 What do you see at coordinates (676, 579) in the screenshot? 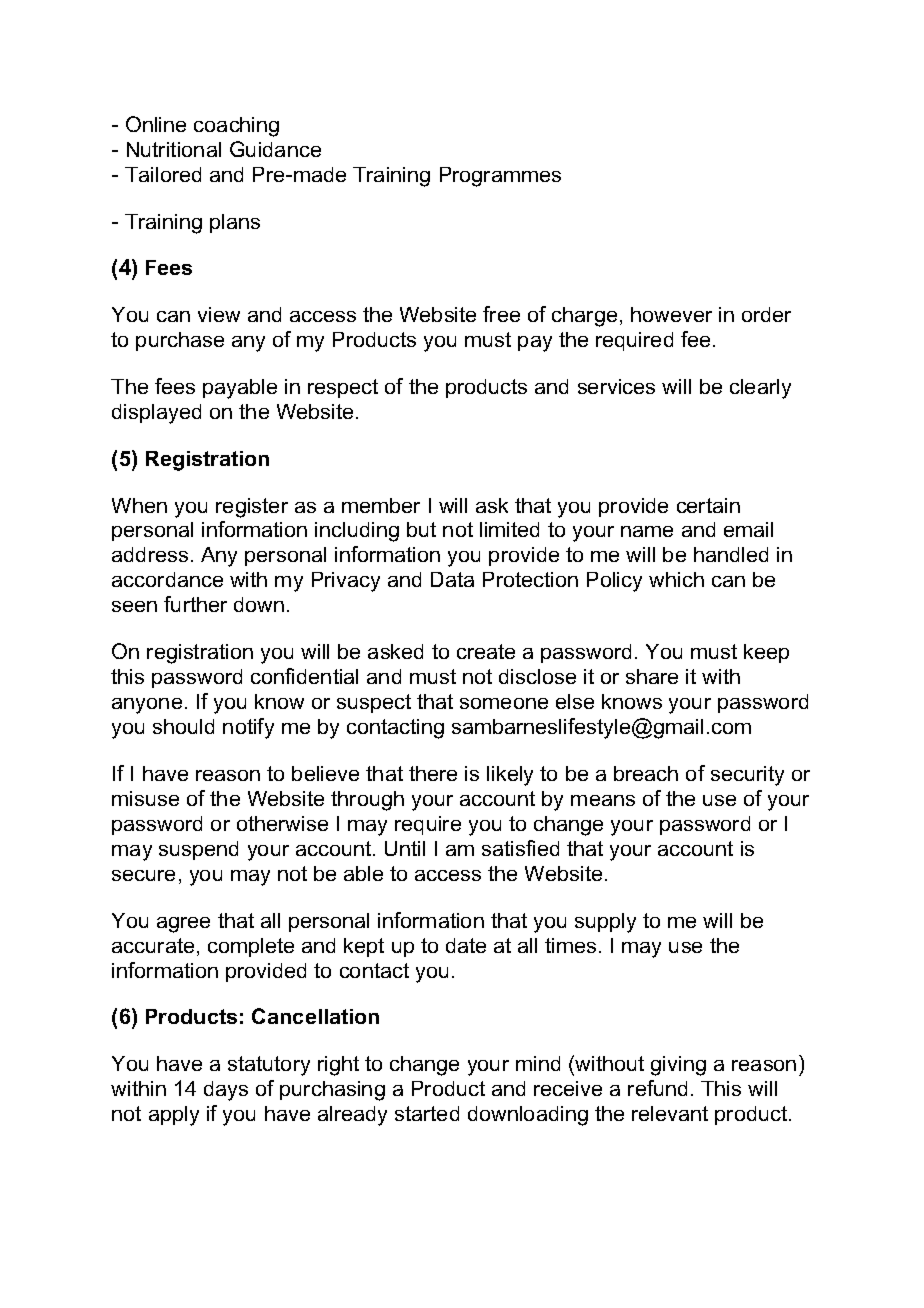
I see `which` at bounding box center [676, 579].
